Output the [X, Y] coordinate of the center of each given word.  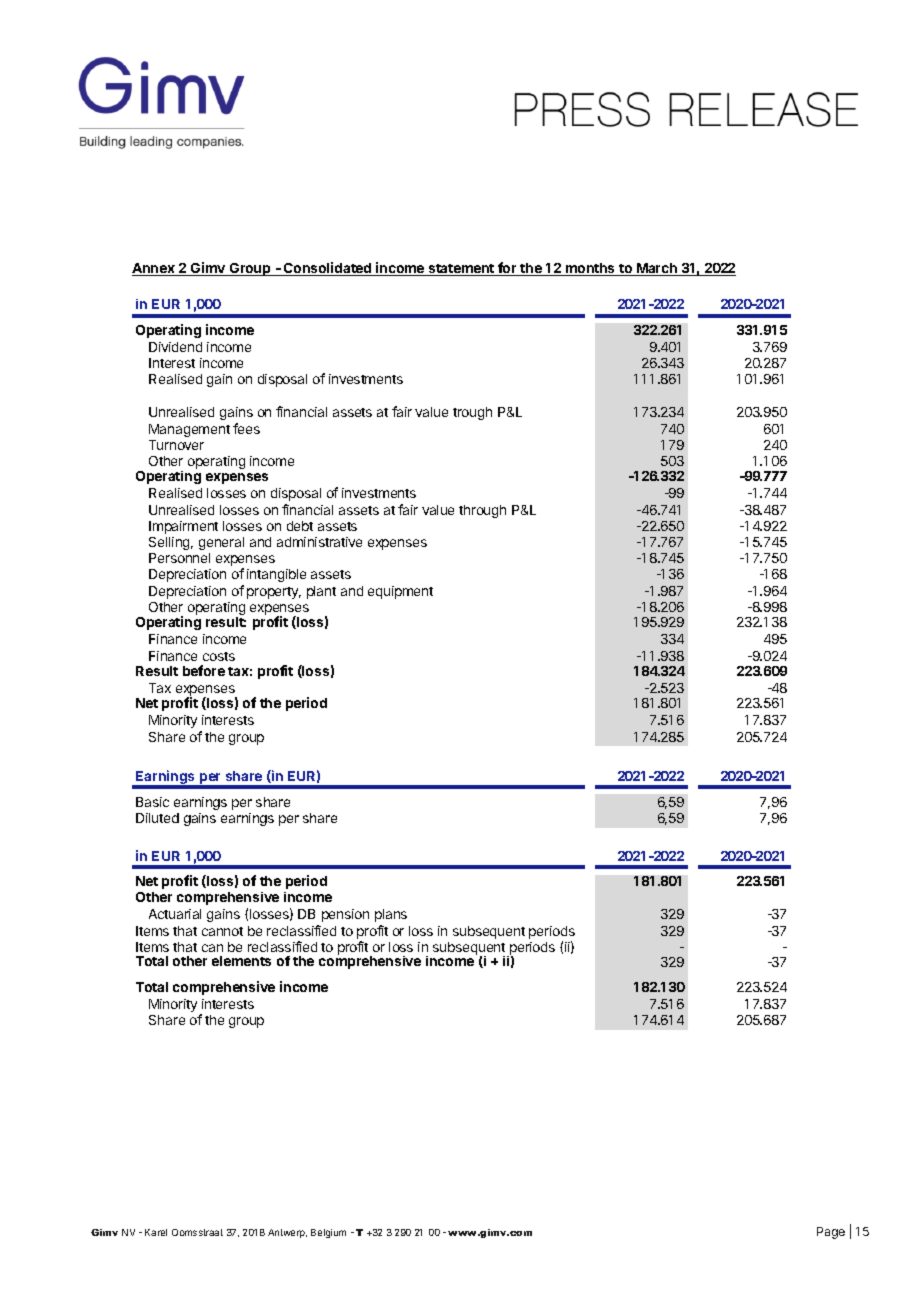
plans [391, 915]
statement [462, 270]
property [274, 593]
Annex [154, 269]
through [482, 511]
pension [345, 915]
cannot [222, 931]
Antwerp [287, 1233]
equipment [400, 592]
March [657, 269]
